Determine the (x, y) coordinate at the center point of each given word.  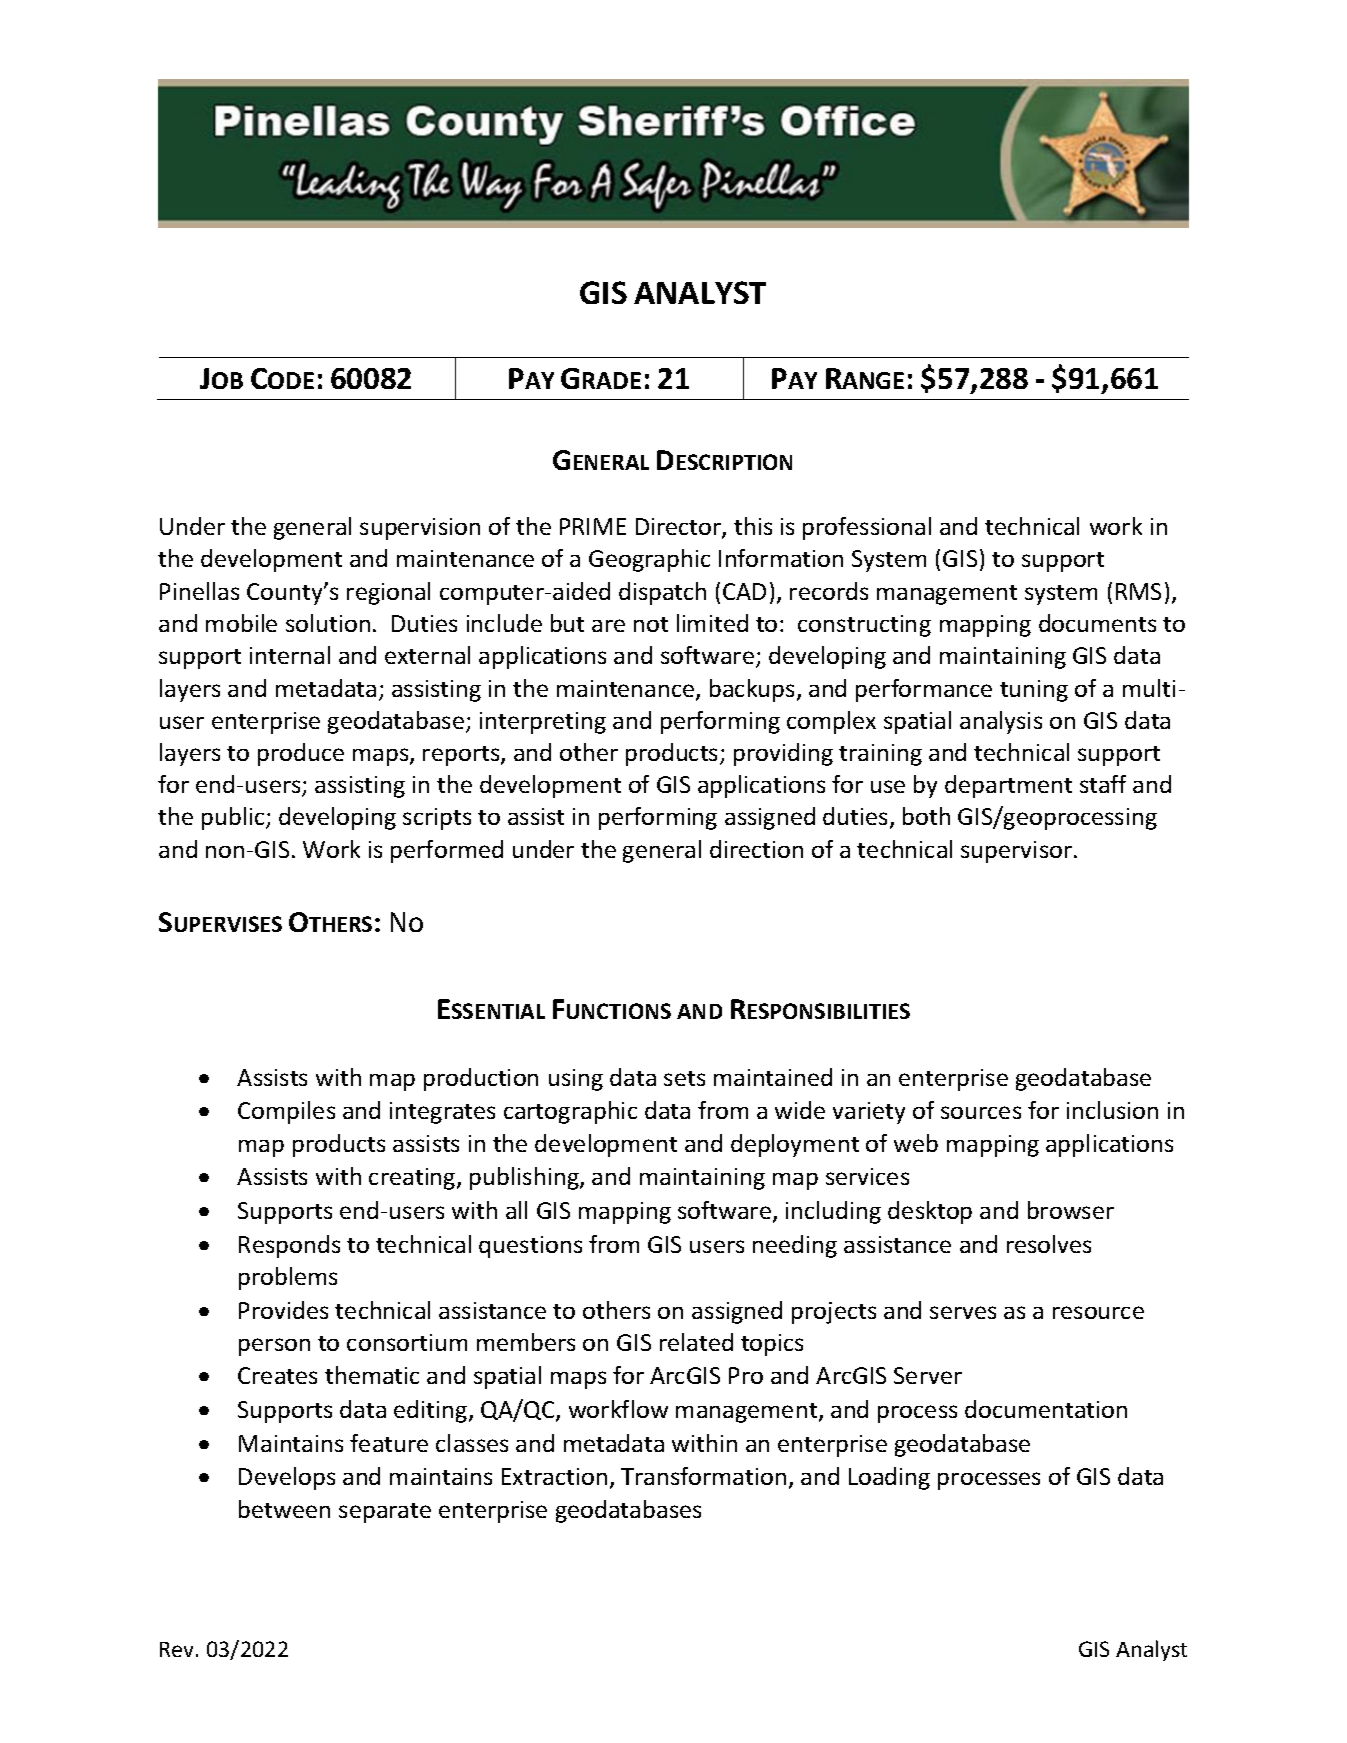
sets (684, 1078)
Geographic (649, 560)
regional (388, 593)
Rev (178, 1649)
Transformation (703, 1476)
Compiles (286, 1112)
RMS (1138, 591)
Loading (889, 1478)
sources (981, 1112)
